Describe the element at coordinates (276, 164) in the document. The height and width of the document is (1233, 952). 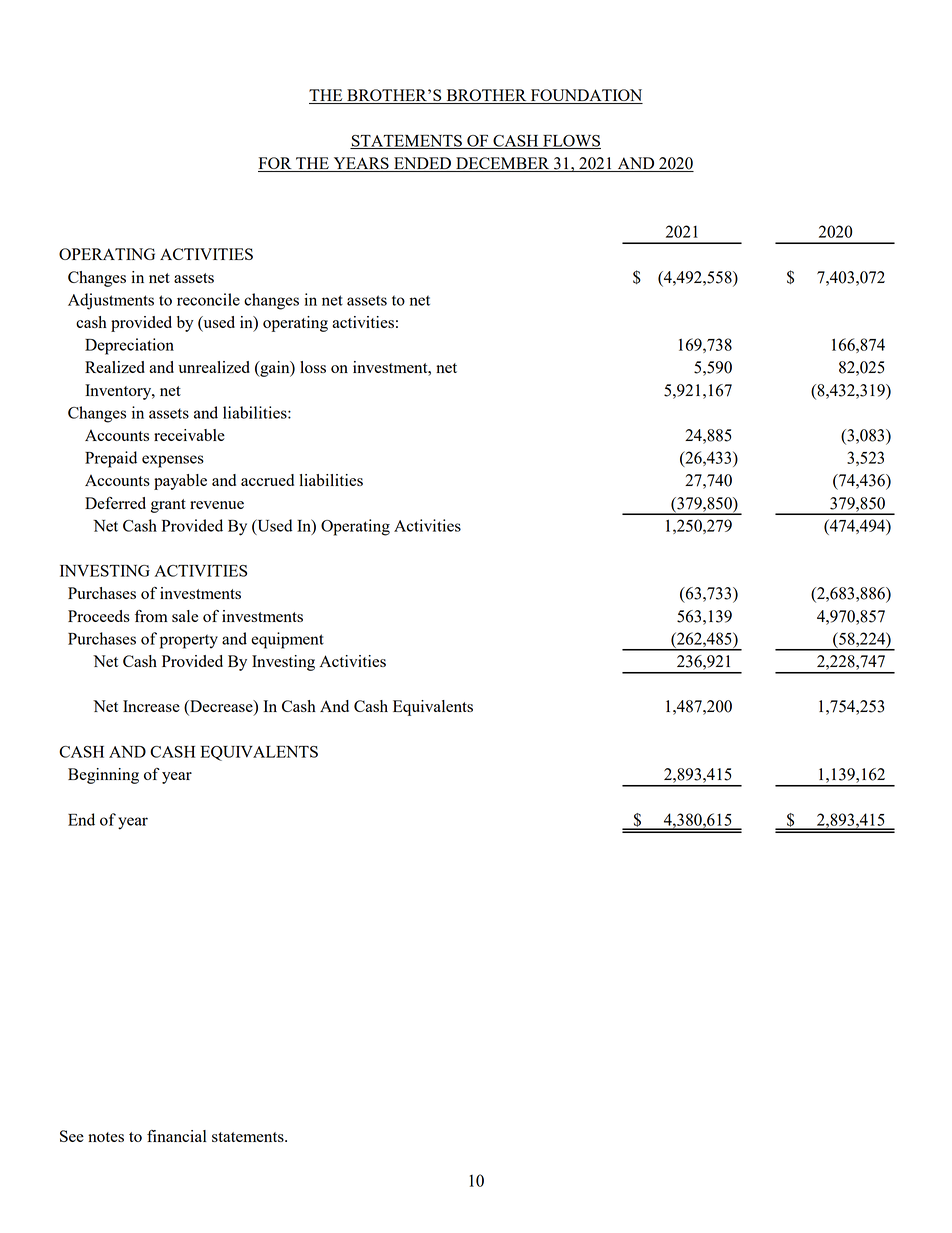
I see `FOR` at that location.
